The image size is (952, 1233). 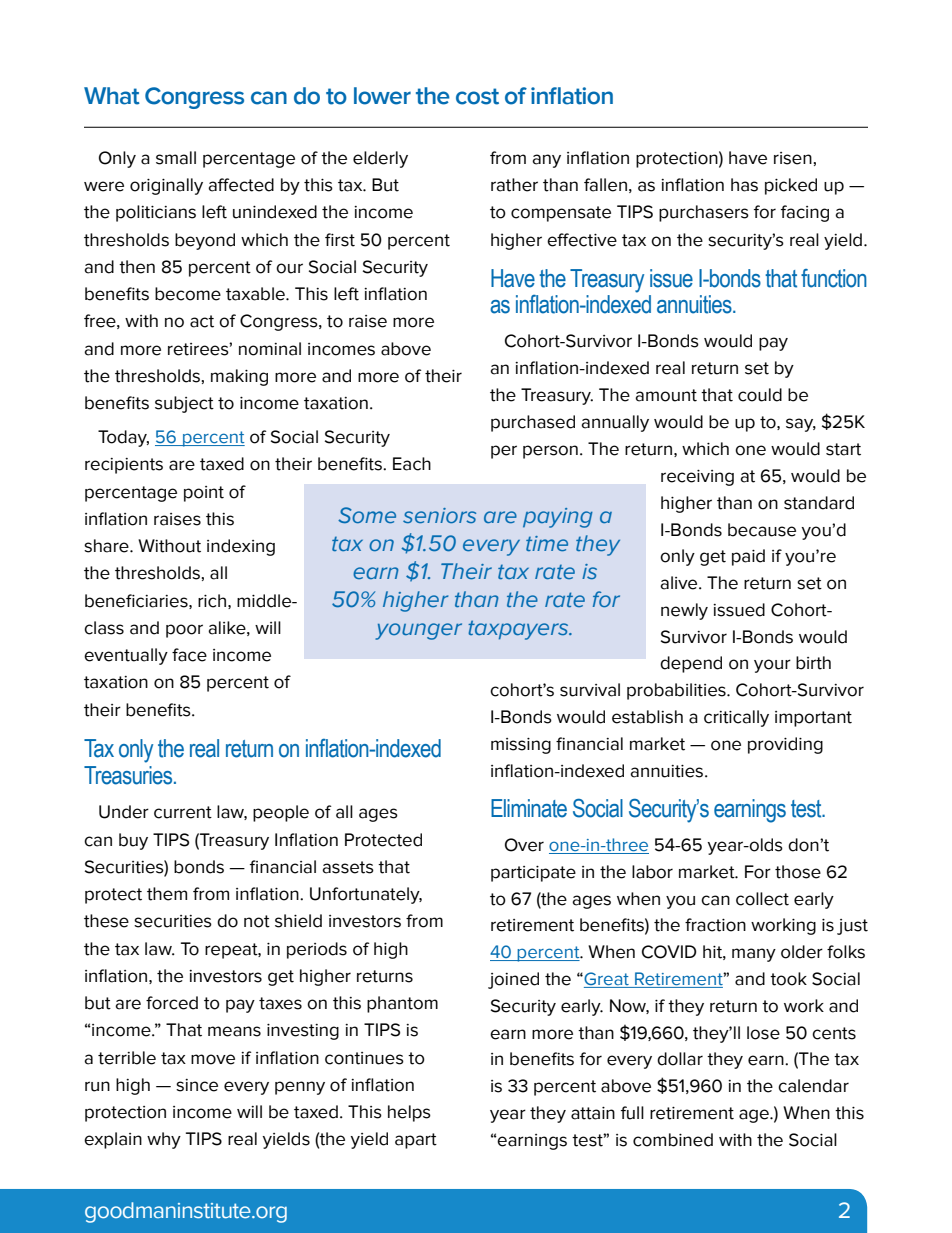 I want to click on current, so click(x=183, y=812).
